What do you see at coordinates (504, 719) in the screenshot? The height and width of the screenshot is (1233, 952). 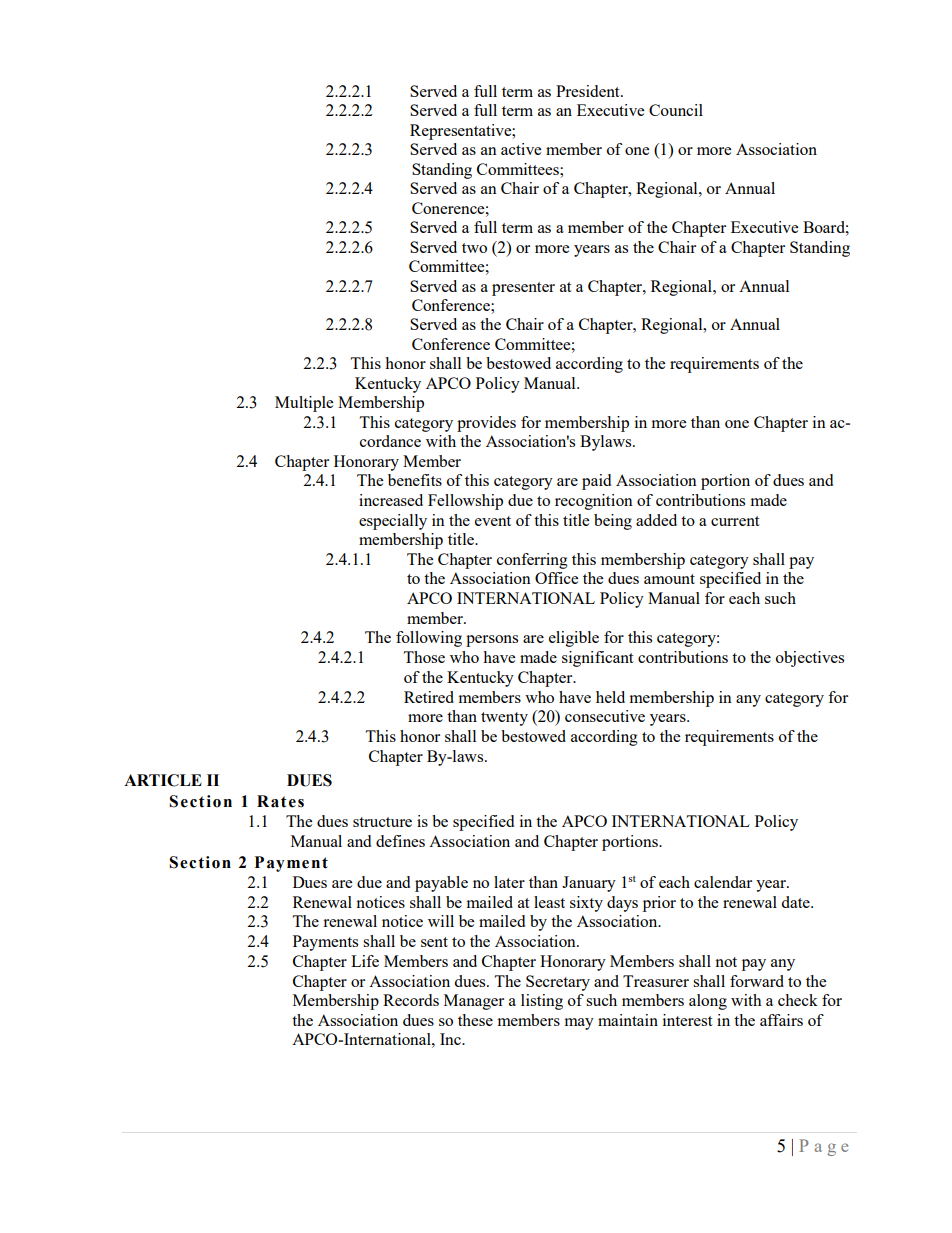 I see `twenty` at bounding box center [504, 719].
